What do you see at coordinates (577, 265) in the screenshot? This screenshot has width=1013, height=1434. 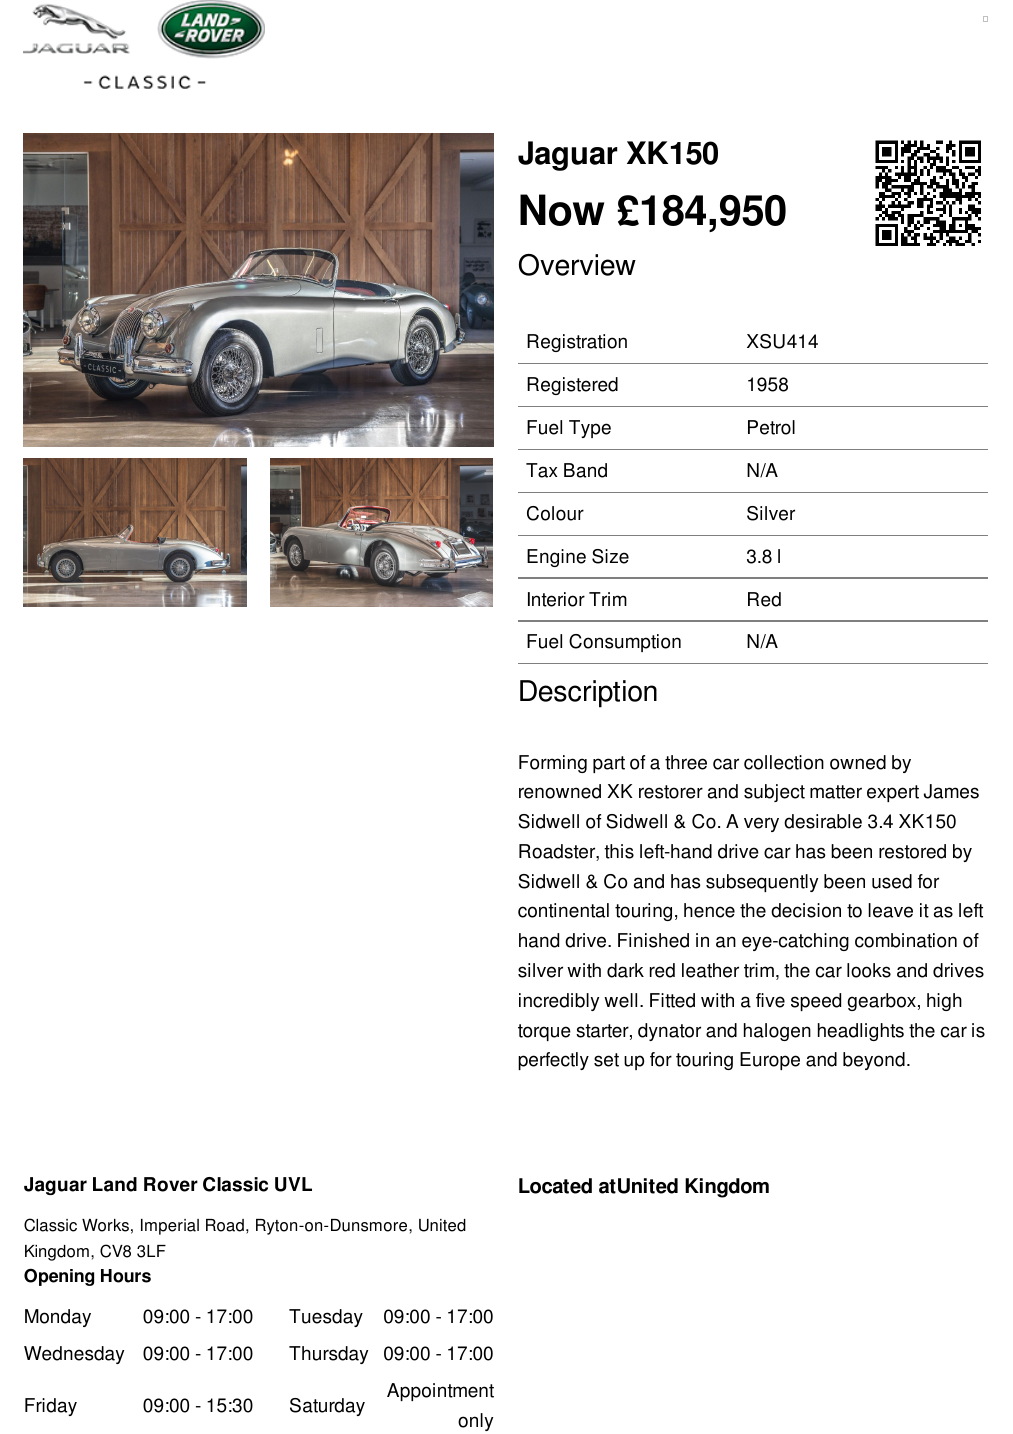 I see `Overview` at bounding box center [577, 265].
